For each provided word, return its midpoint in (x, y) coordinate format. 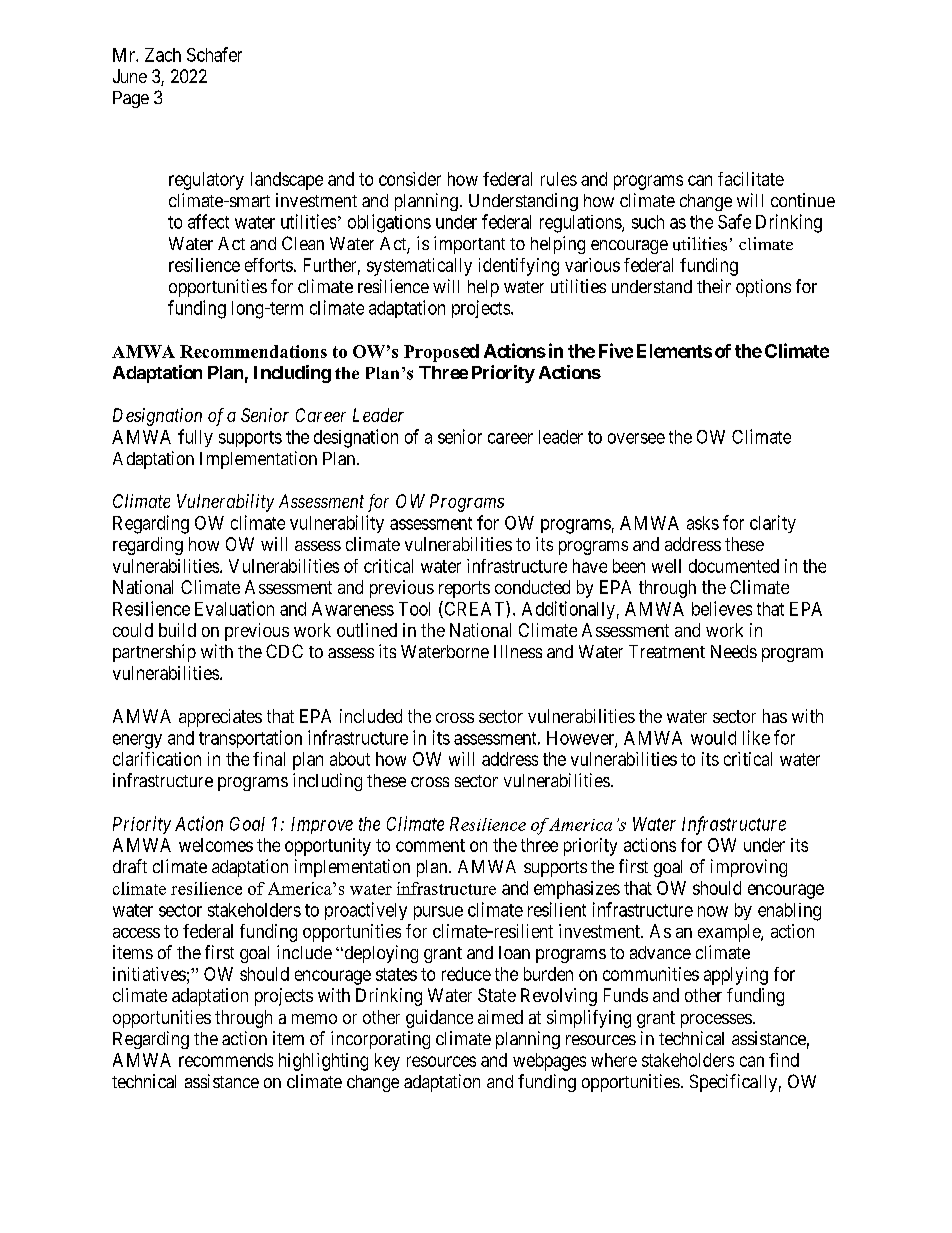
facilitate (751, 179)
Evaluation (234, 608)
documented (734, 566)
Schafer (214, 54)
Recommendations (253, 351)
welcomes (216, 845)
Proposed (441, 353)
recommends (226, 1060)
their (714, 286)
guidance (439, 1019)
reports (464, 589)
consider (410, 179)
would (713, 738)
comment (430, 845)
